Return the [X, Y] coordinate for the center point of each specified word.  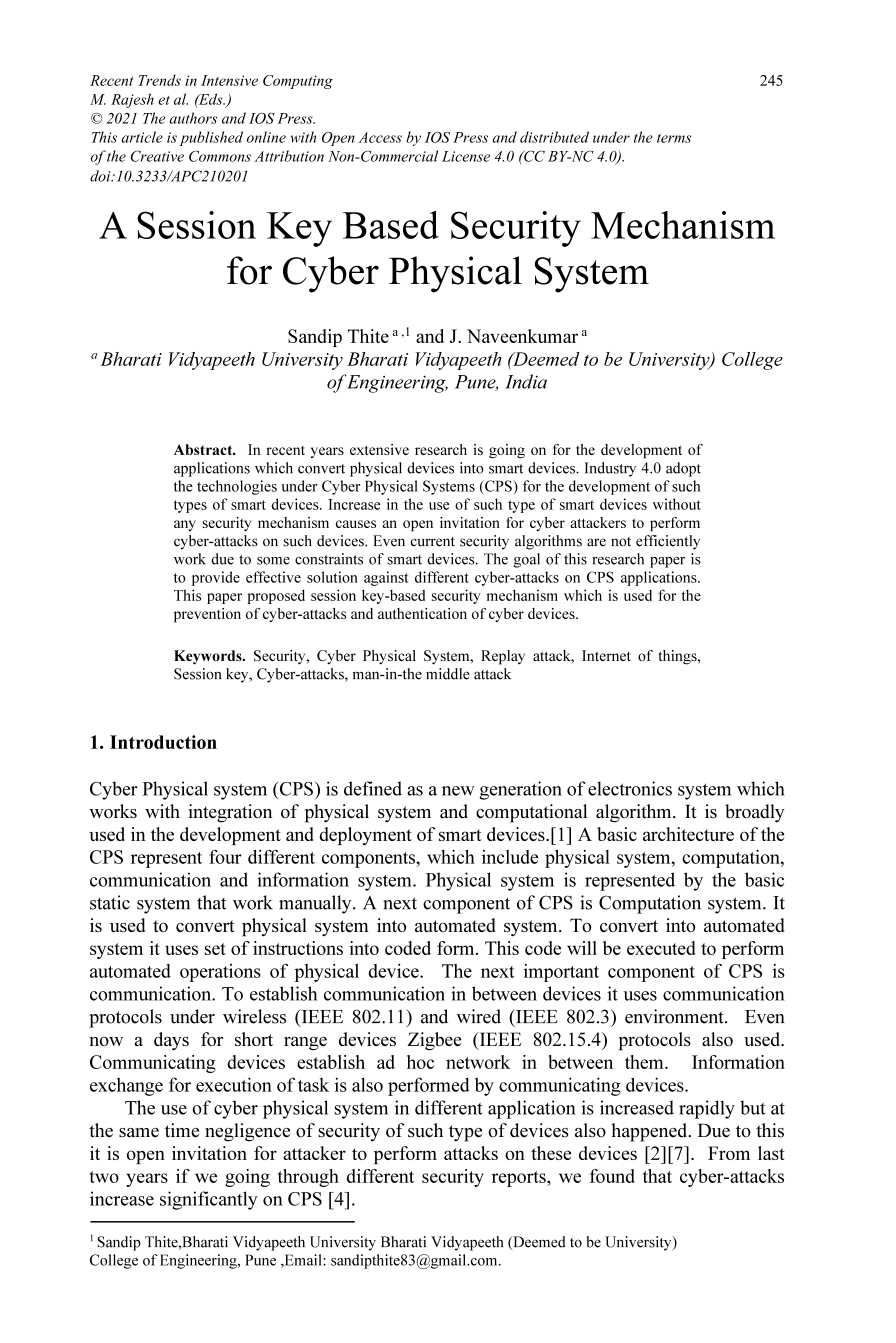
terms [674, 138]
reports [519, 1179]
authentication [422, 613]
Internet [606, 655]
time [182, 1130]
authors [193, 118]
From [729, 1153]
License [466, 156]
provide [216, 578]
